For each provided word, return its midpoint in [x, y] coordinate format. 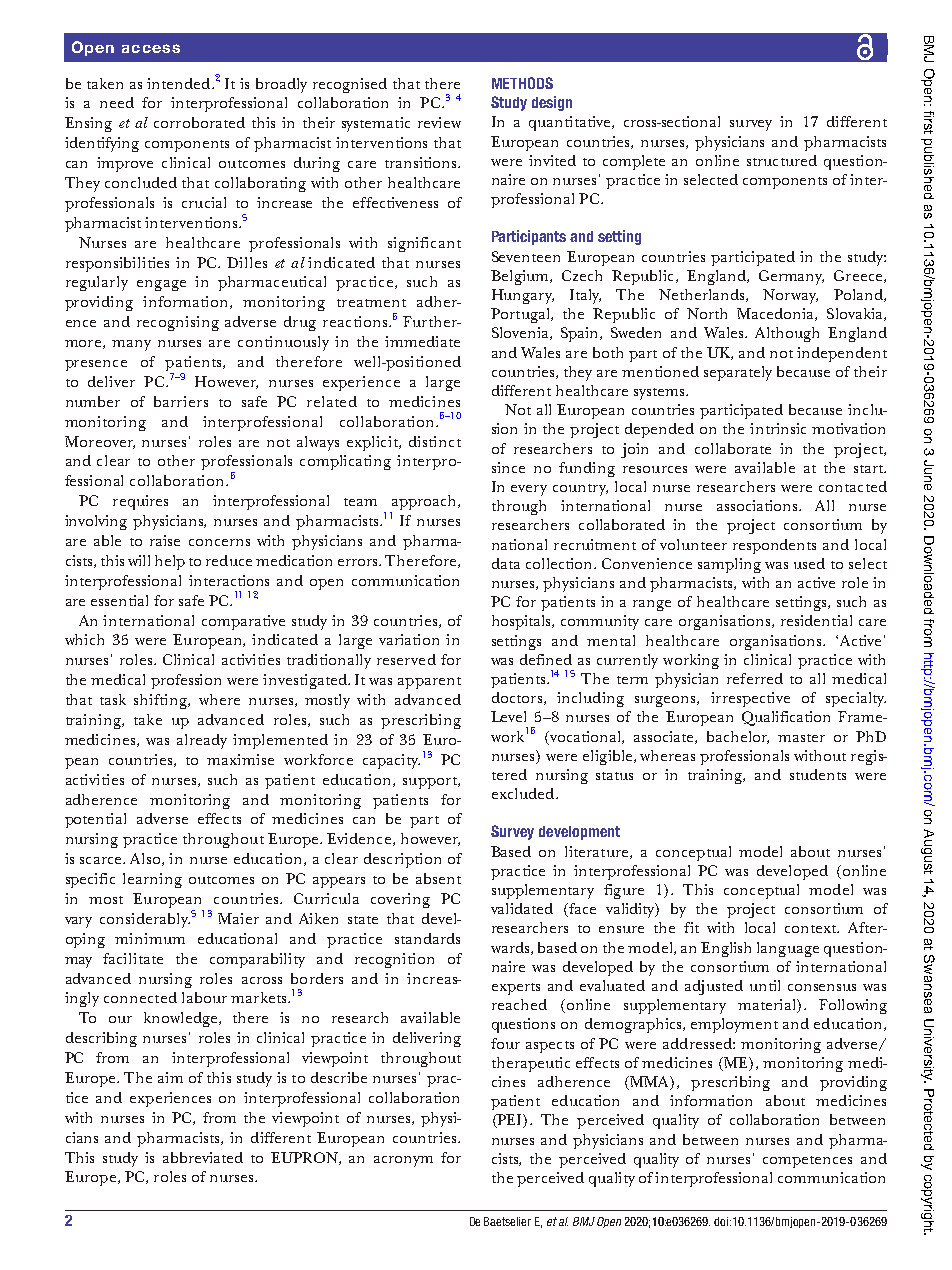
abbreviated [203, 1157]
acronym [403, 1161]
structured [782, 160]
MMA [649, 1081]
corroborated [199, 122]
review [439, 122]
